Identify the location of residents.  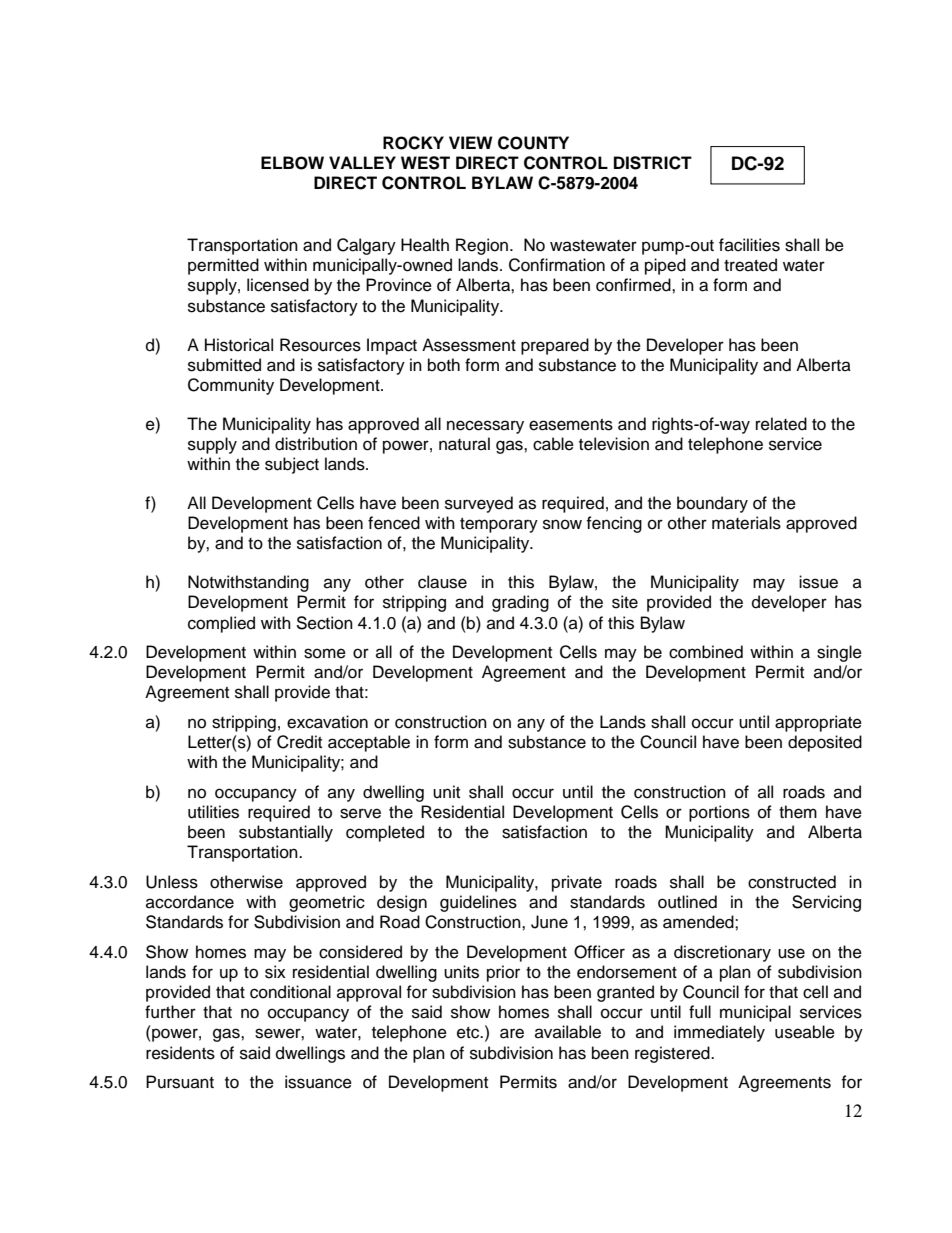
(180, 1053).
